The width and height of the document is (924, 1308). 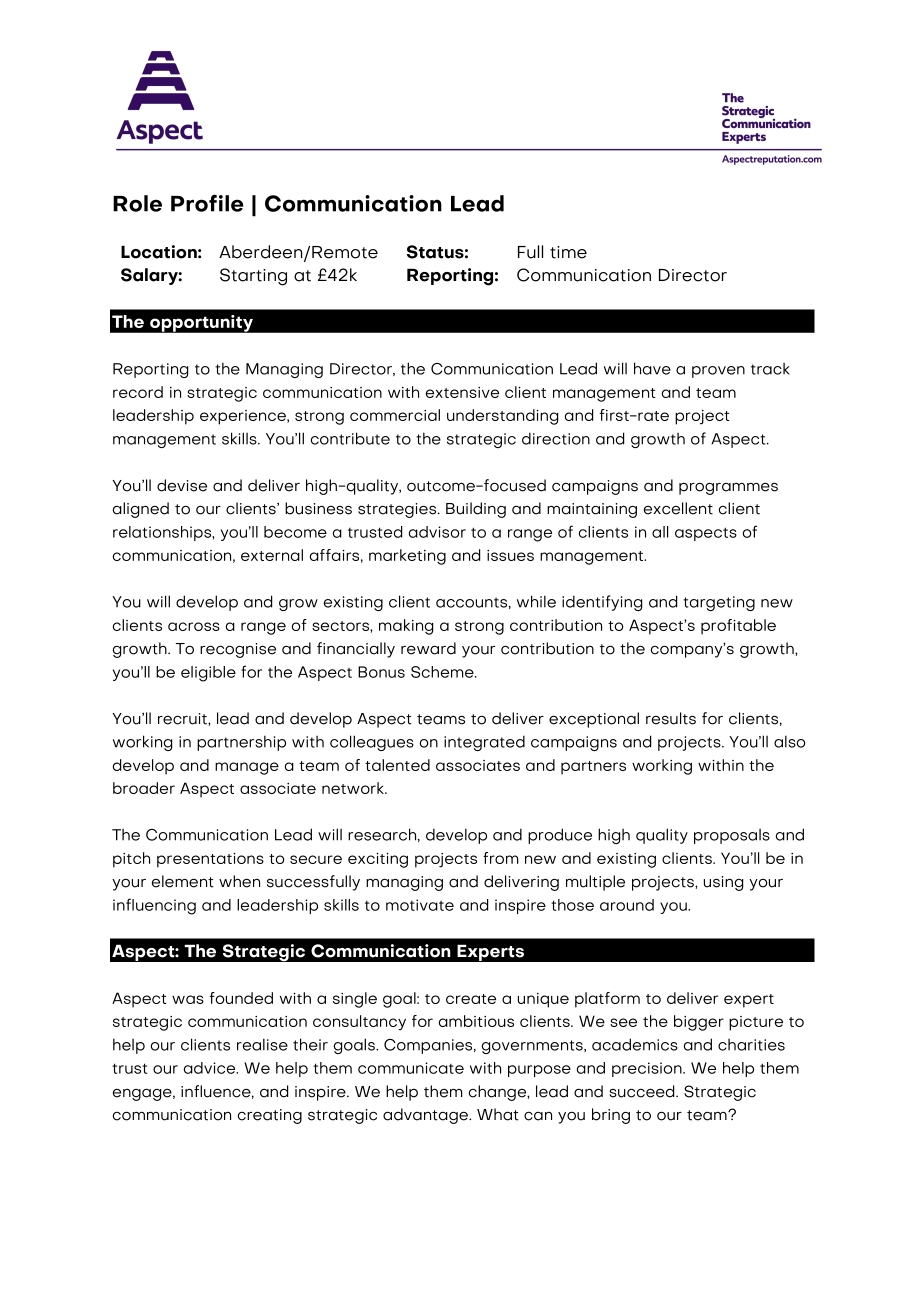 I want to click on Profile, so click(x=207, y=203).
